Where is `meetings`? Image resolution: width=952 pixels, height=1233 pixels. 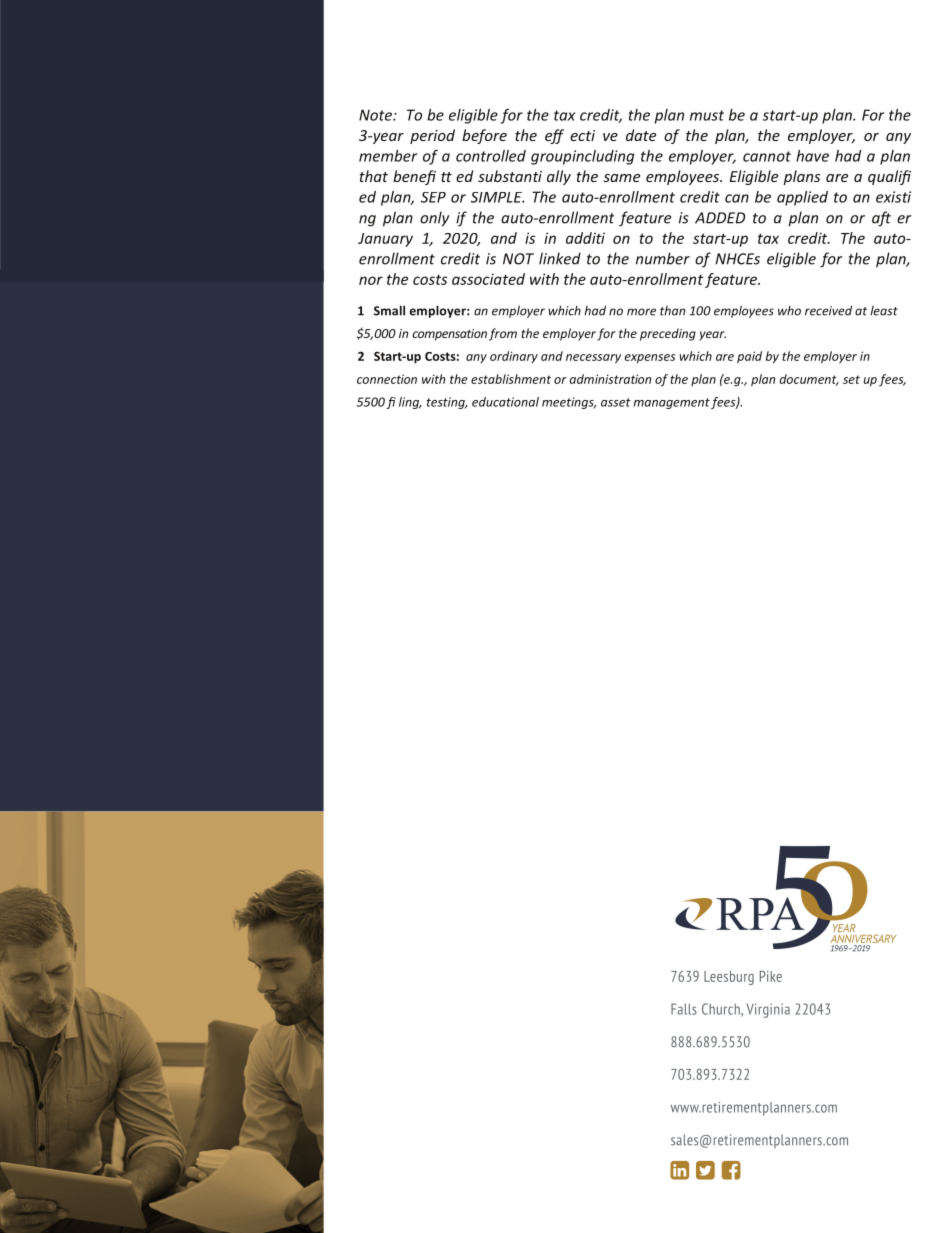
meetings is located at coordinates (569, 403).
